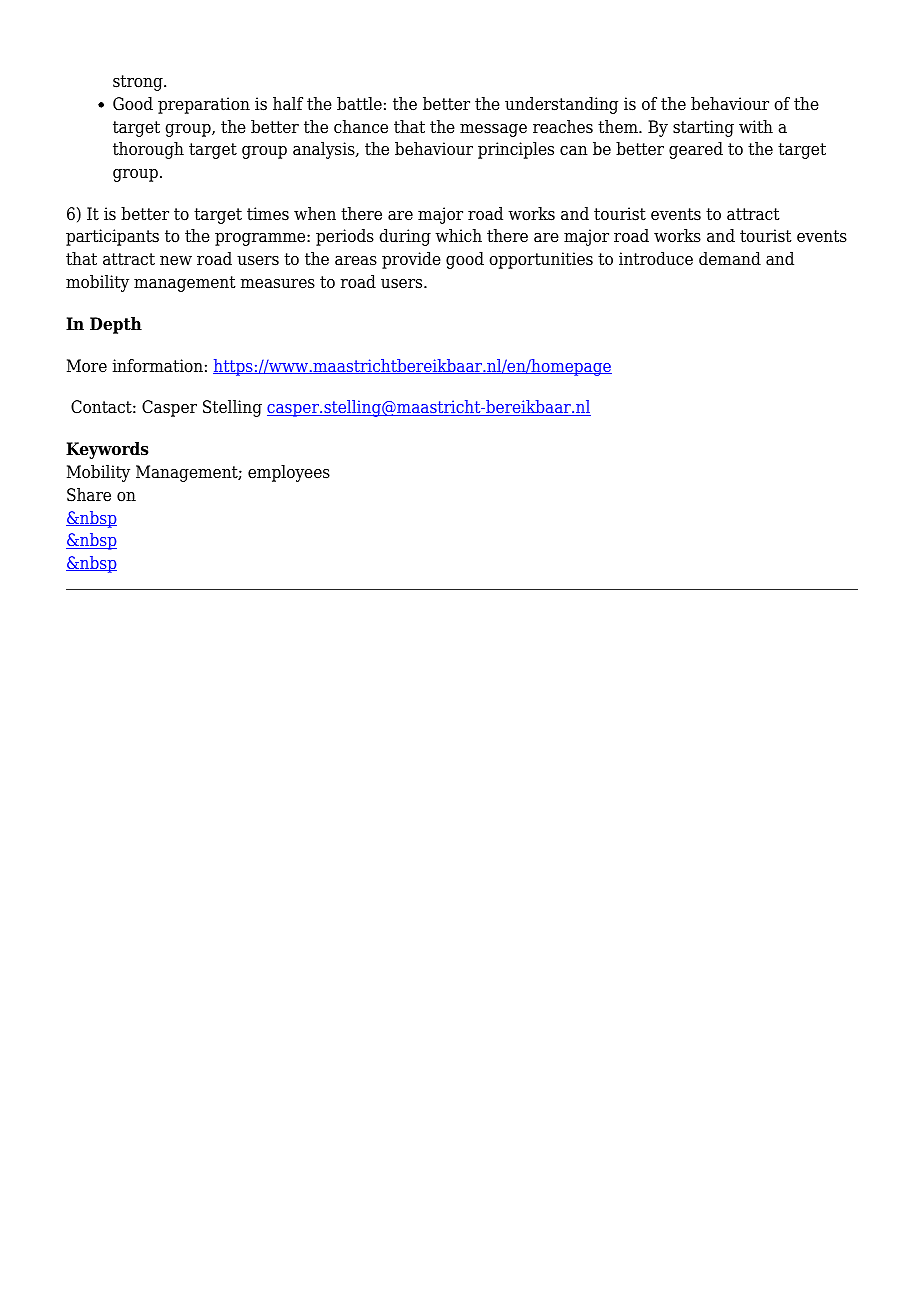  Describe the element at coordinates (411, 260) in the screenshot. I see `provide` at that location.
